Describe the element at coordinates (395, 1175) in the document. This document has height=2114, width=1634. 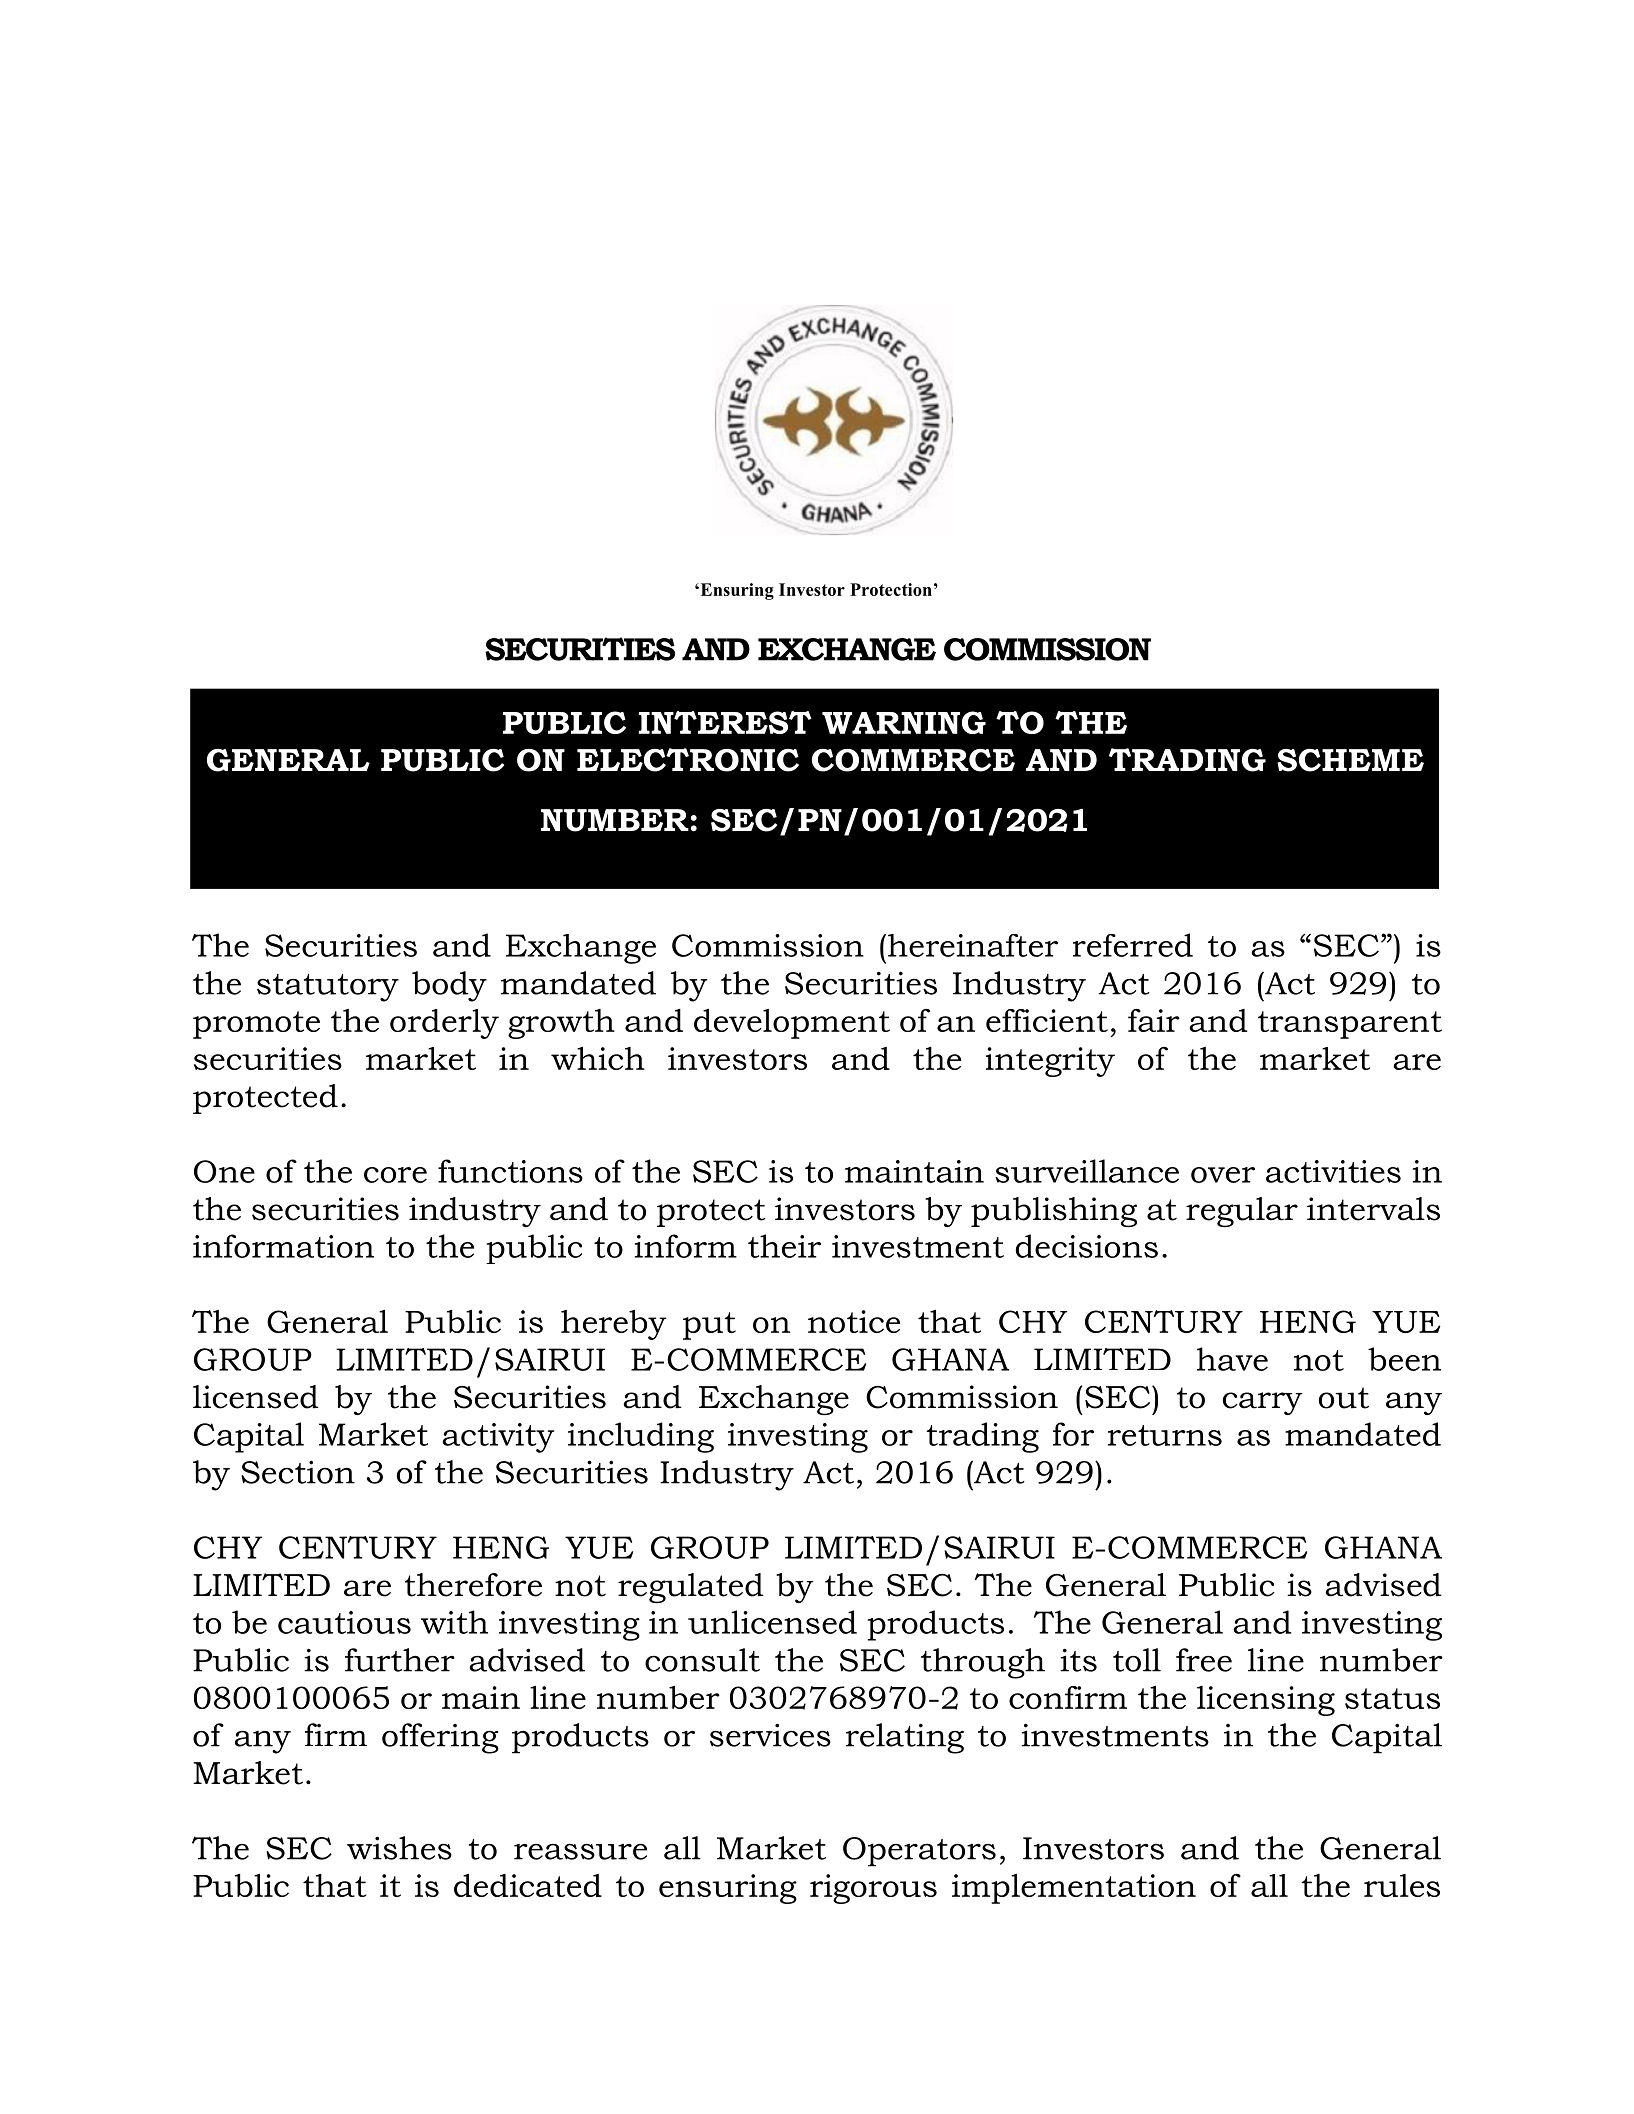
I see `core` at that location.
